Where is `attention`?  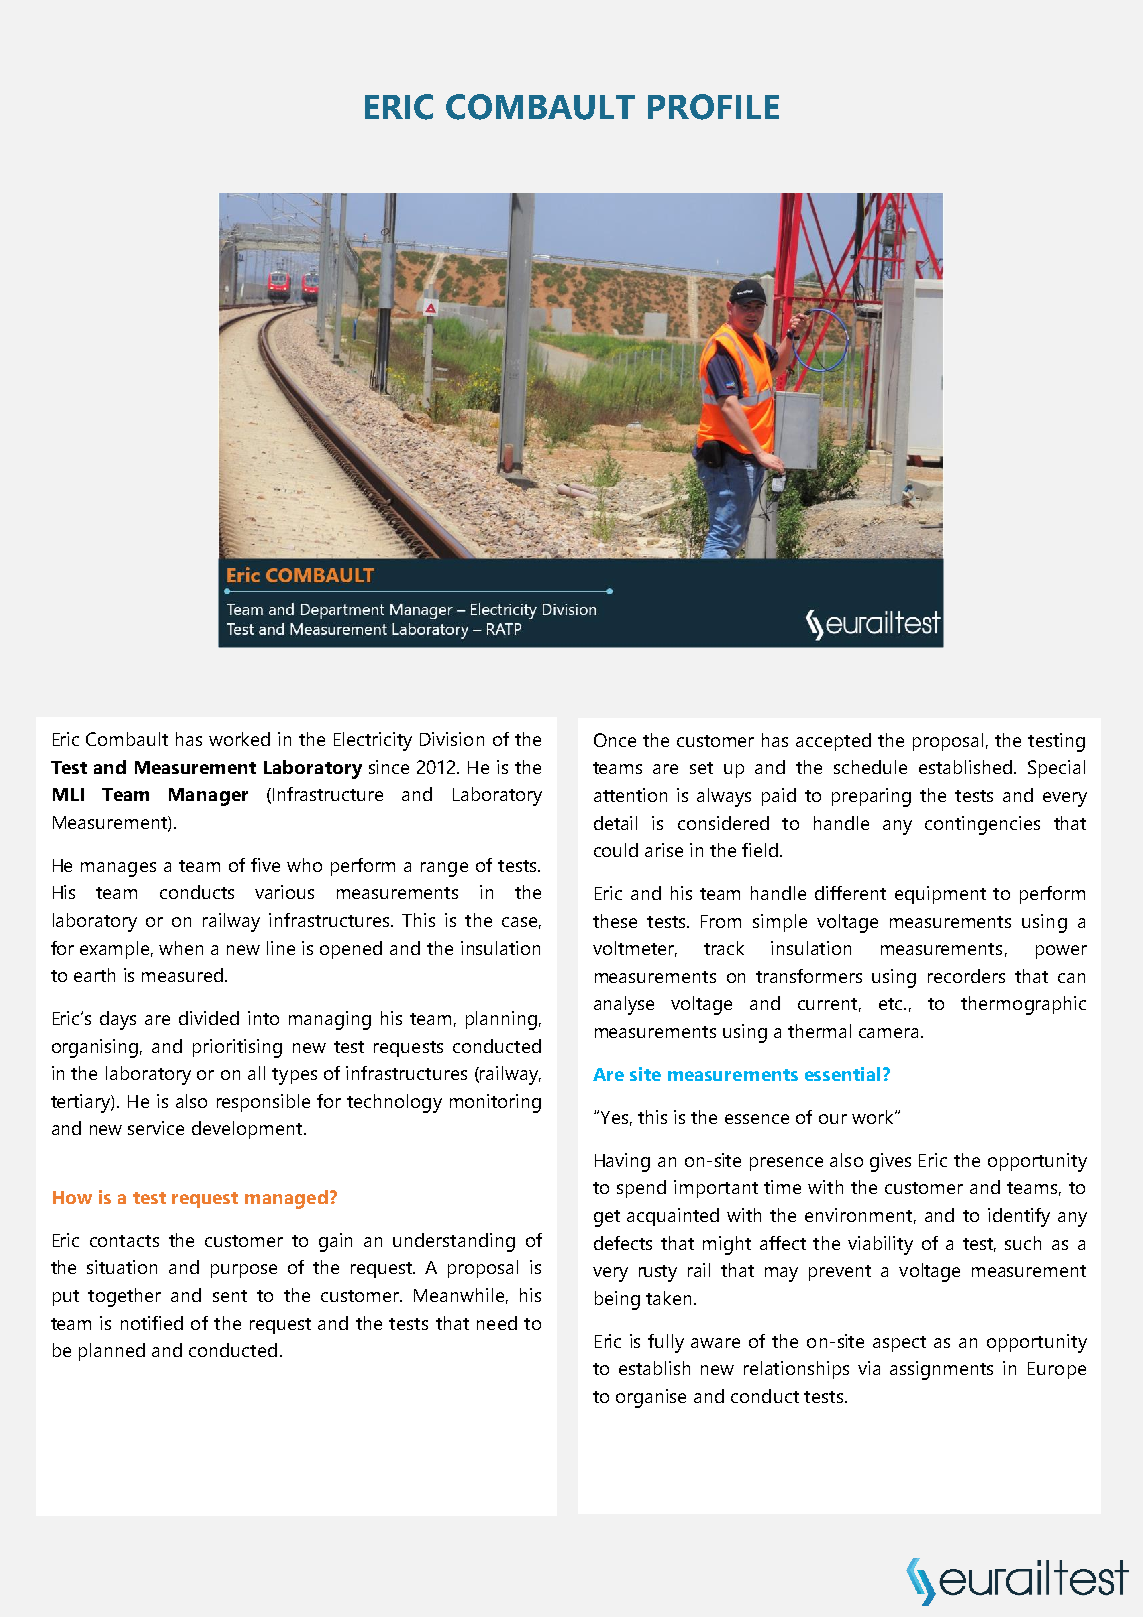 attention is located at coordinates (630, 795).
